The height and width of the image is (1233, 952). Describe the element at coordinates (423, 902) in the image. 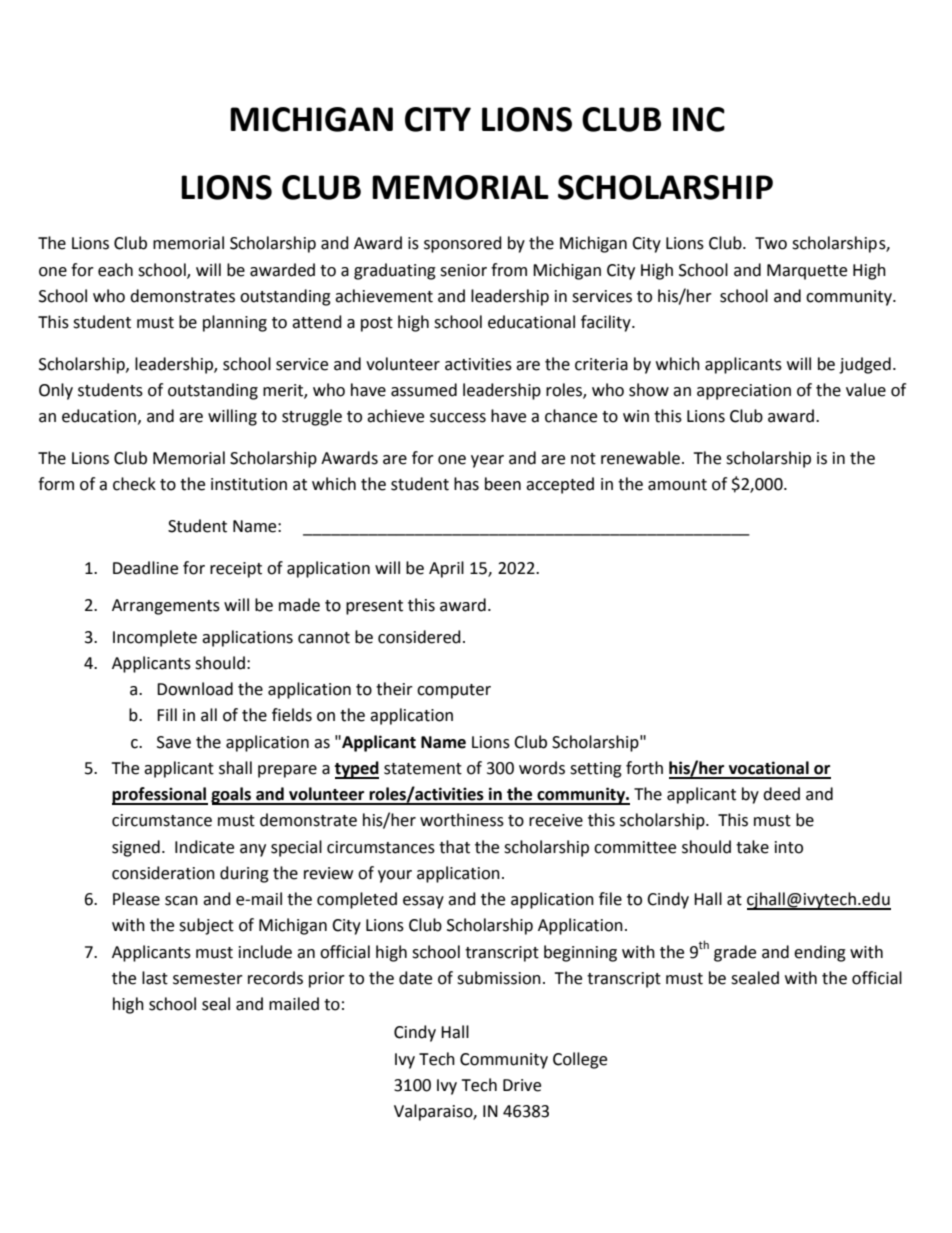

I see `essay` at that location.
